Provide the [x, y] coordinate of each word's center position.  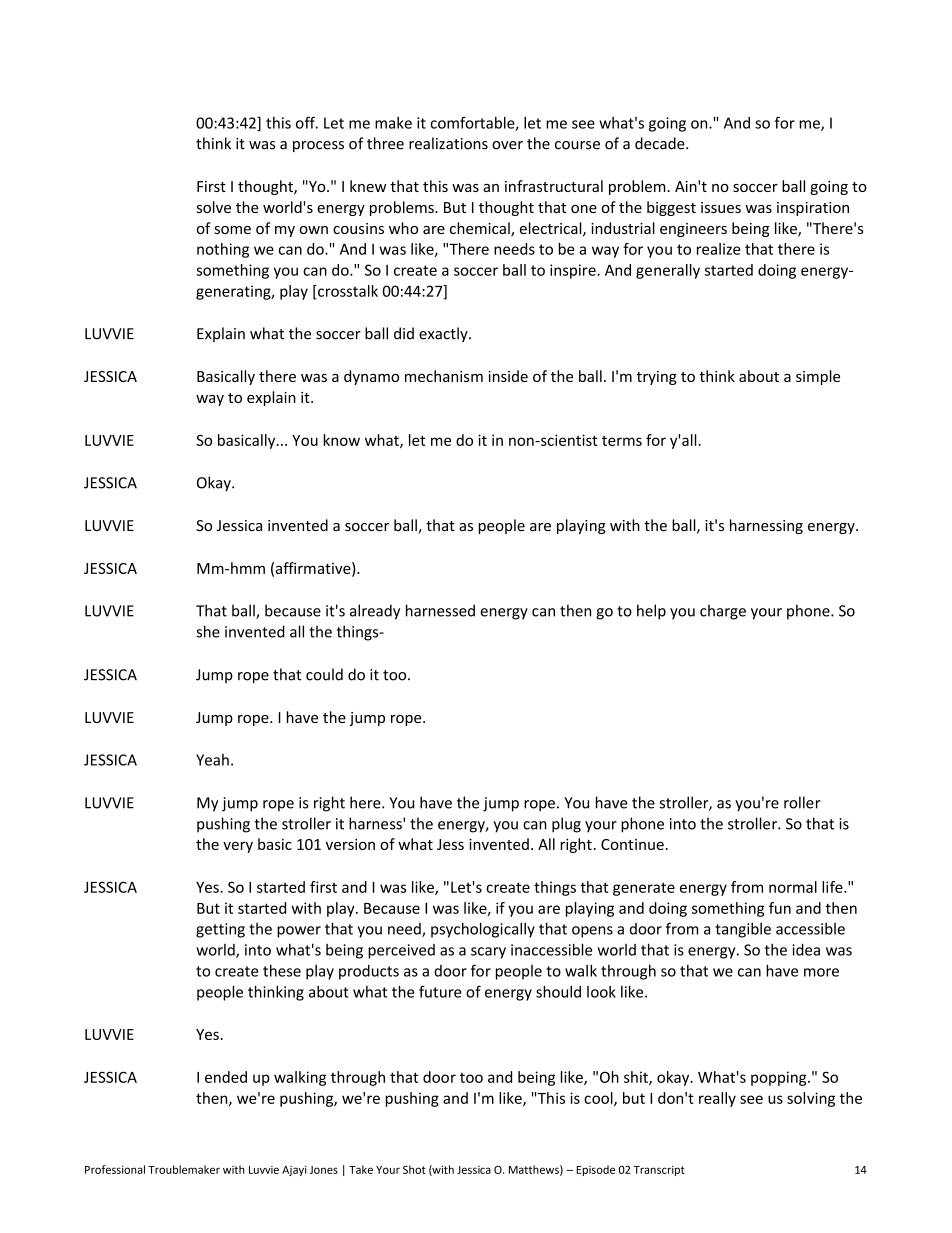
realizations [448, 143]
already [375, 612]
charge [723, 612]
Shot [414, 1169]
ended [226, 1077]
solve [214, 207]
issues [721, 207]
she [208, 631]
